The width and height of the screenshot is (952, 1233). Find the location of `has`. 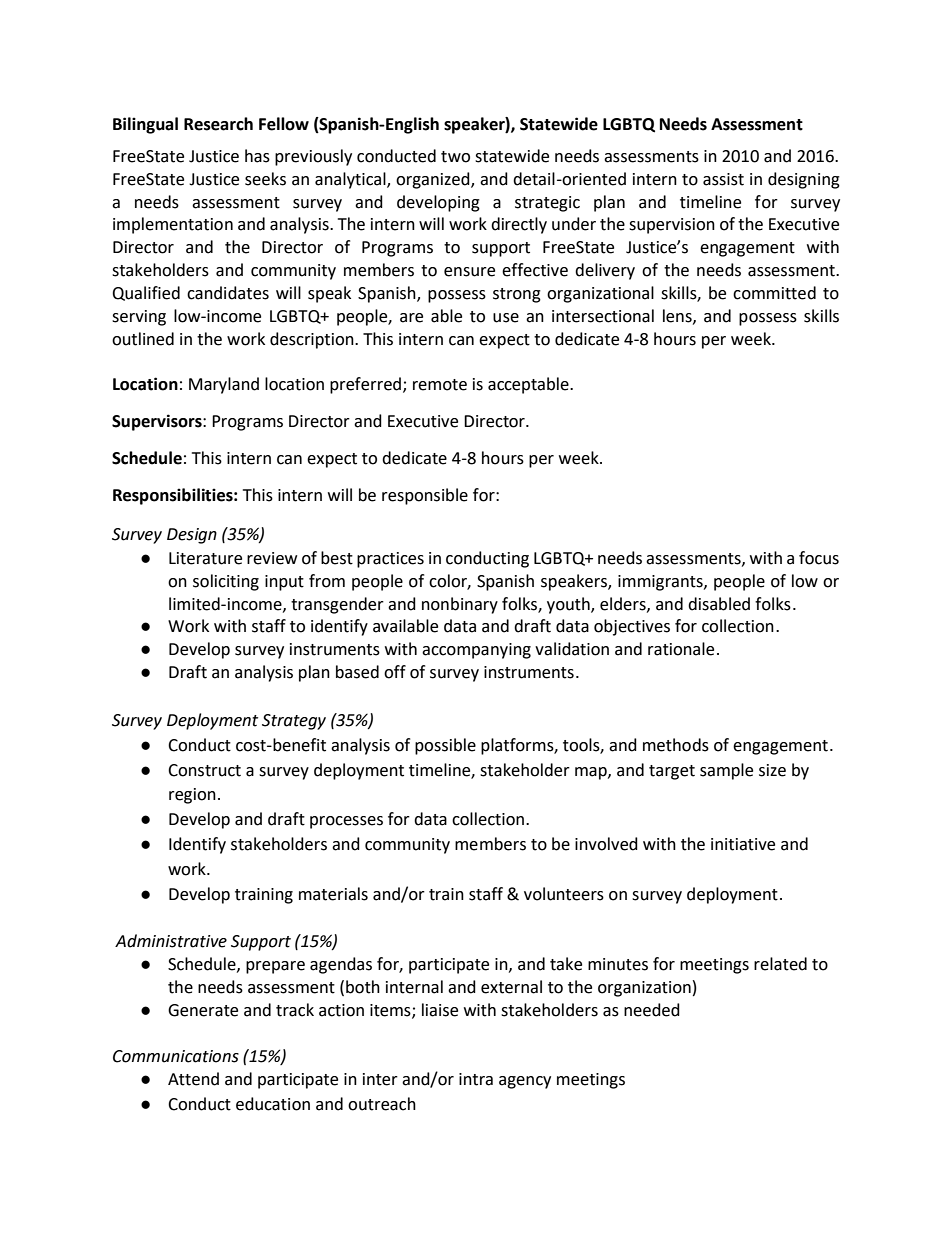

has is located at coordinates (257, 156).
